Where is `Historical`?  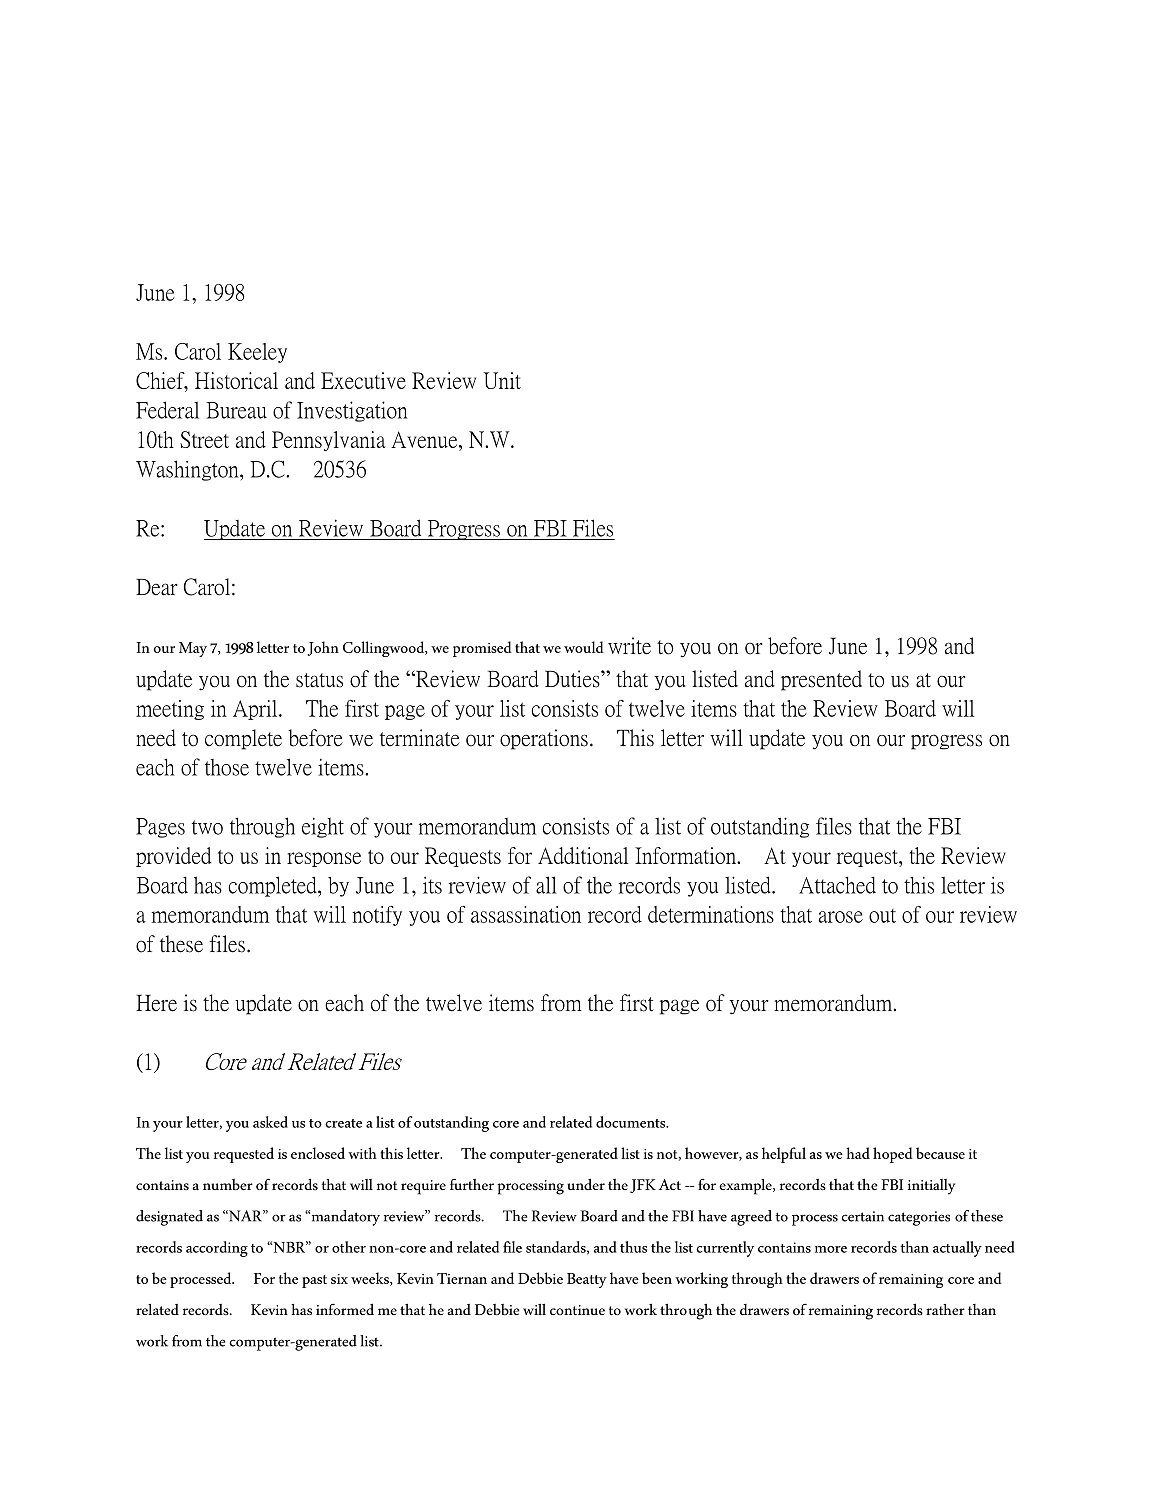 Historical is located at coordinates (236, 380).
